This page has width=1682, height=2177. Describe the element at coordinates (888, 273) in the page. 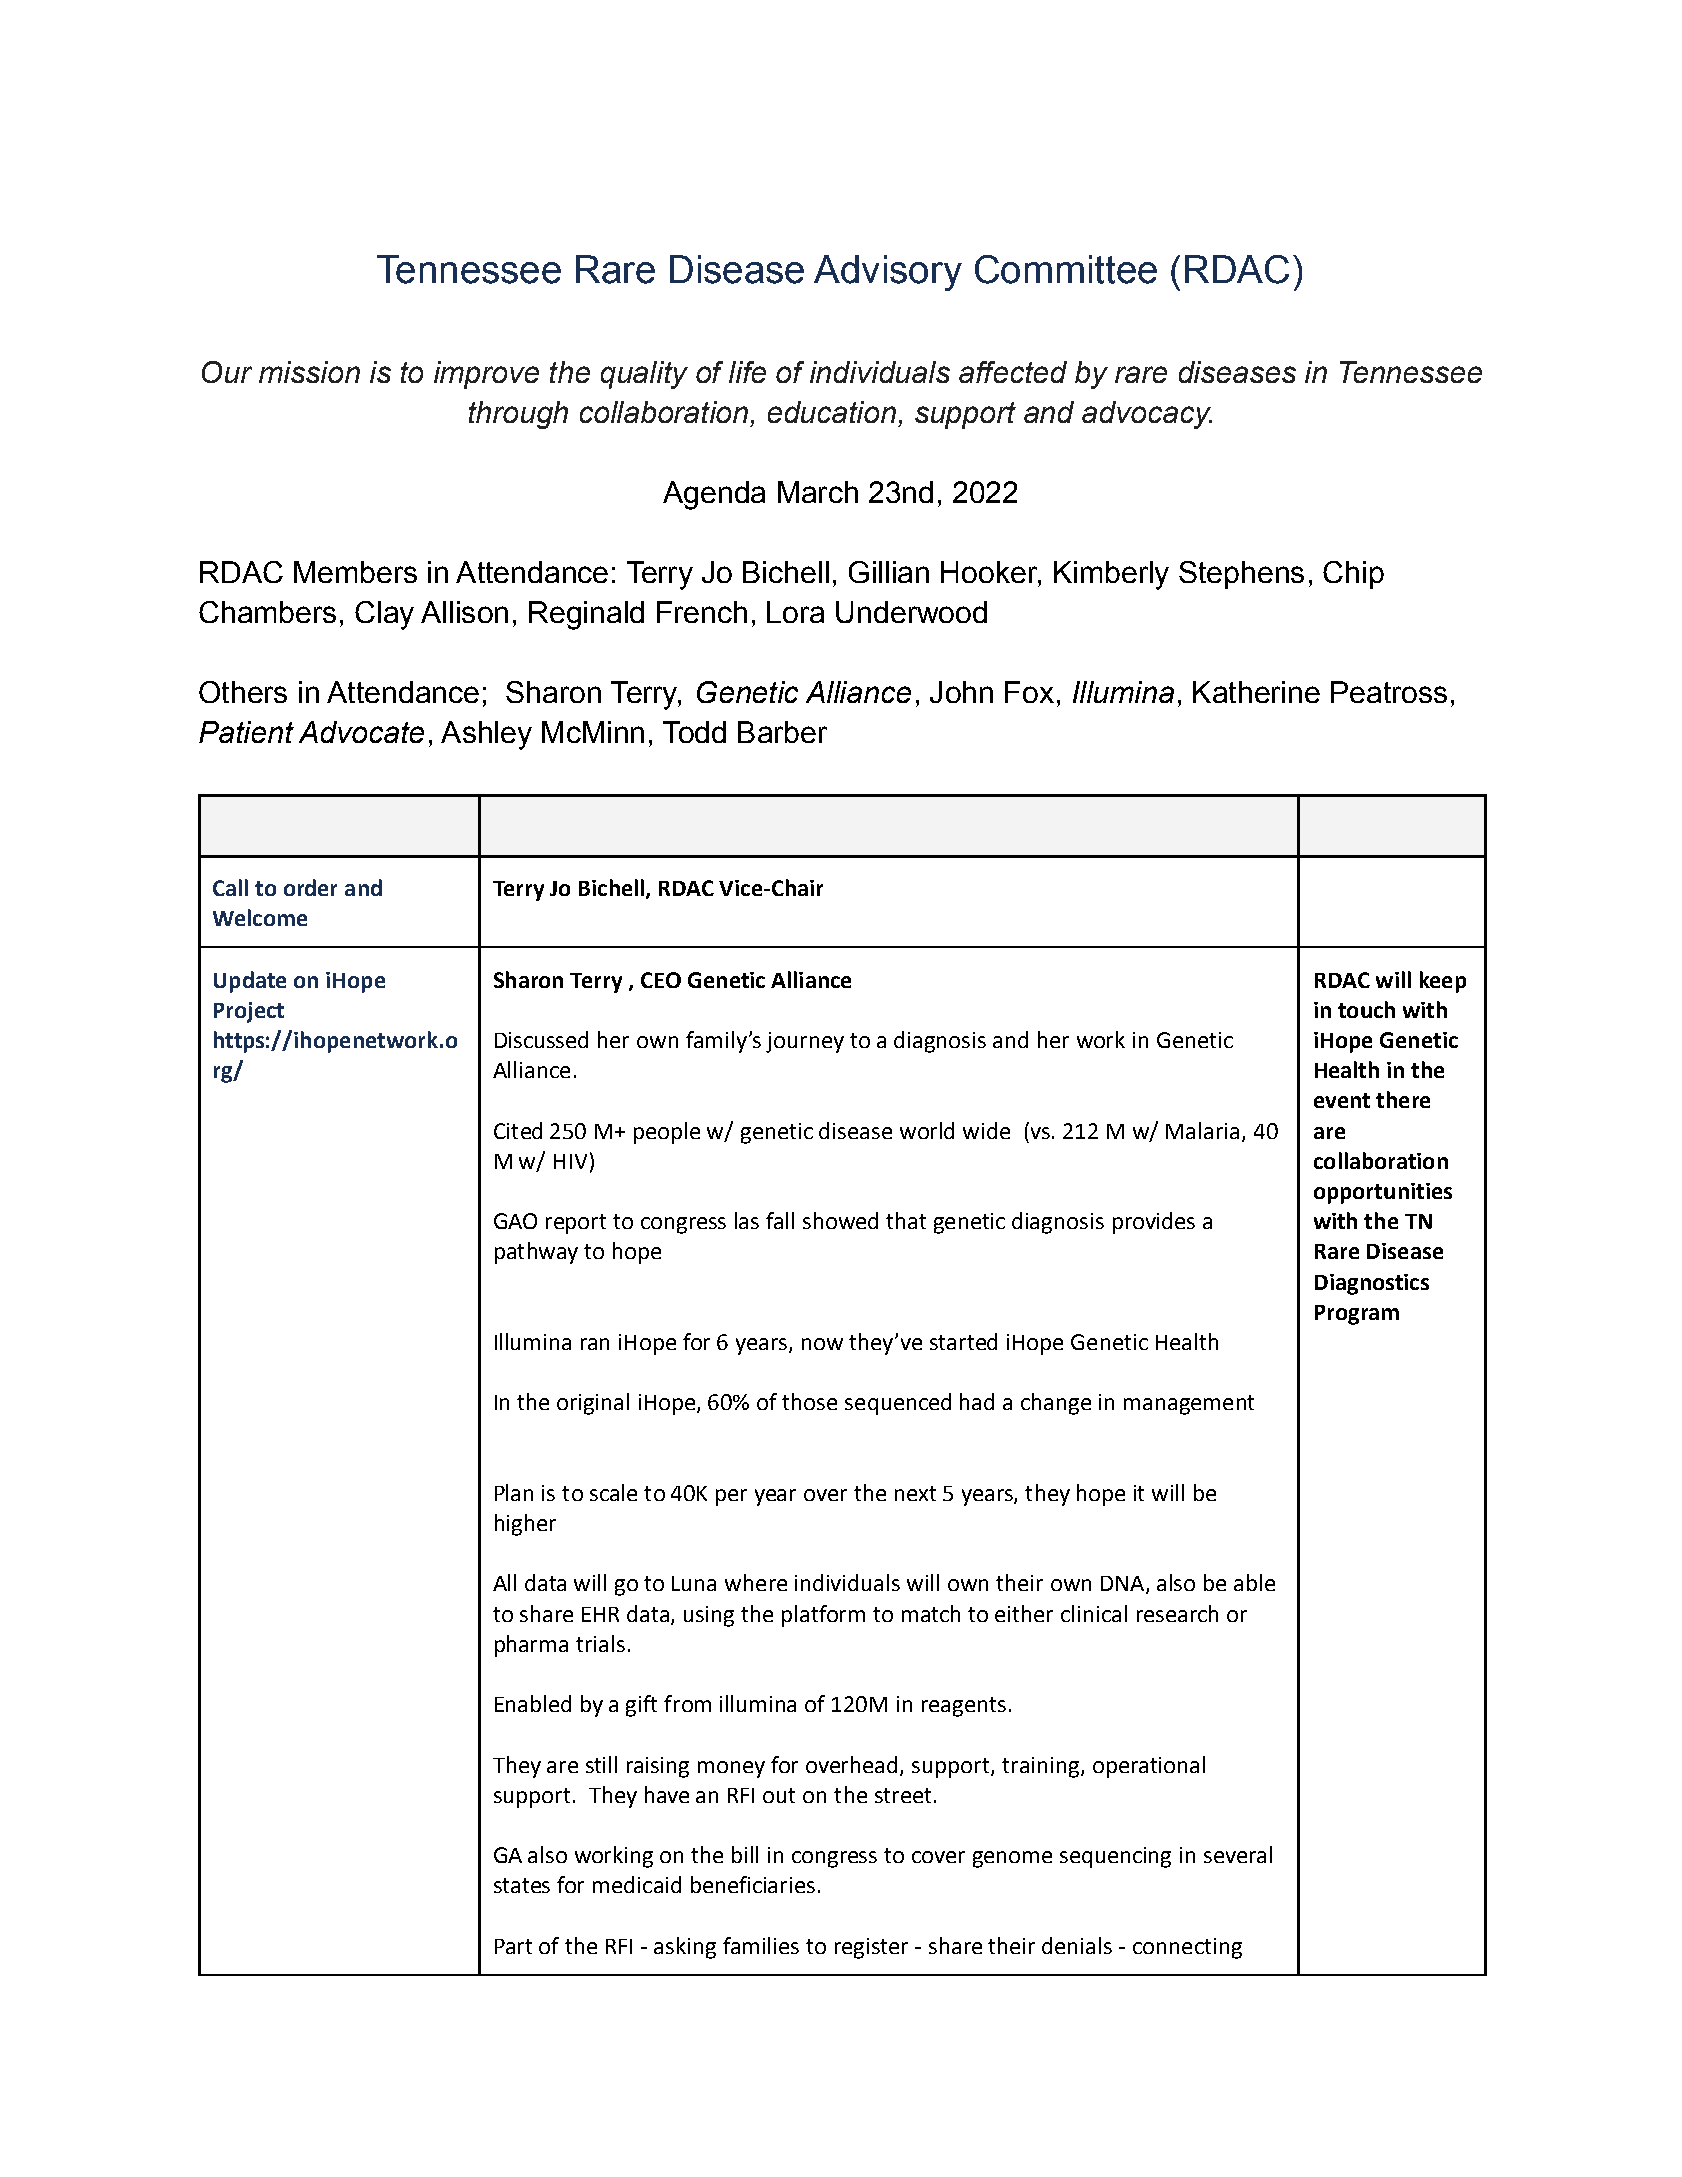

I see `Advisory` at that location.
